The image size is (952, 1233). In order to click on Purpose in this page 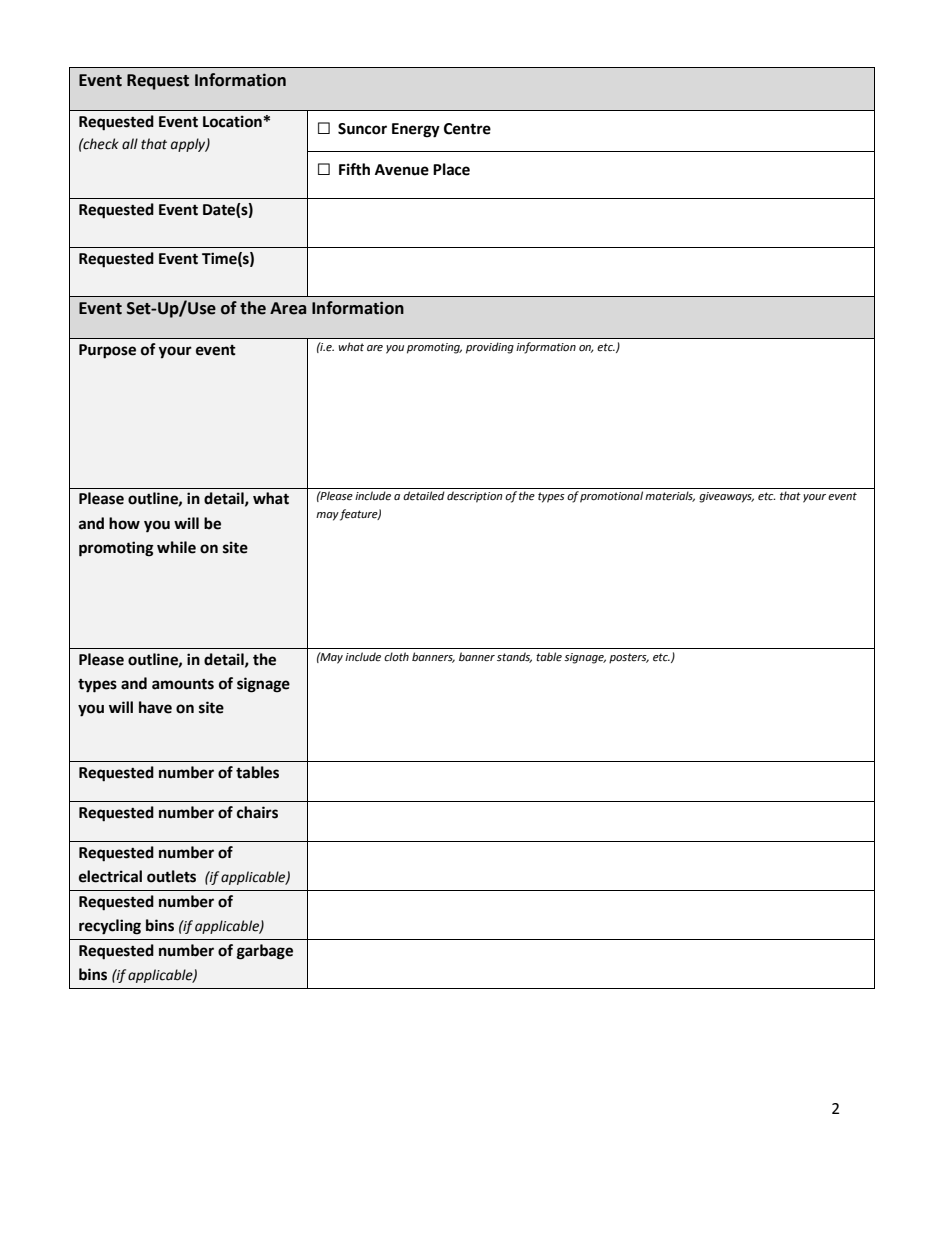, I will do `click(107, 351)`.
